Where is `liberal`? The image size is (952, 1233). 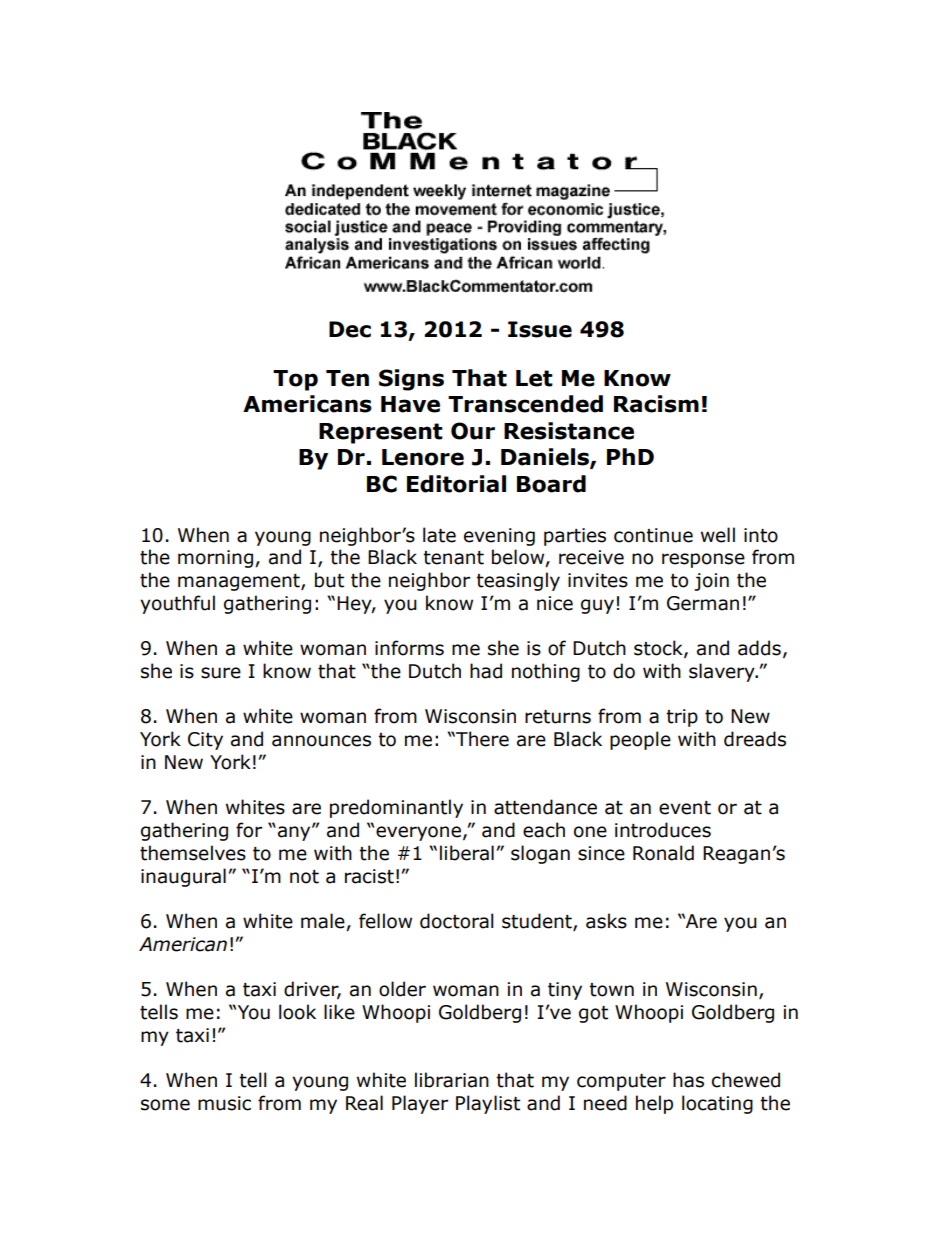 liberal is located at coordinates (467, 853).
